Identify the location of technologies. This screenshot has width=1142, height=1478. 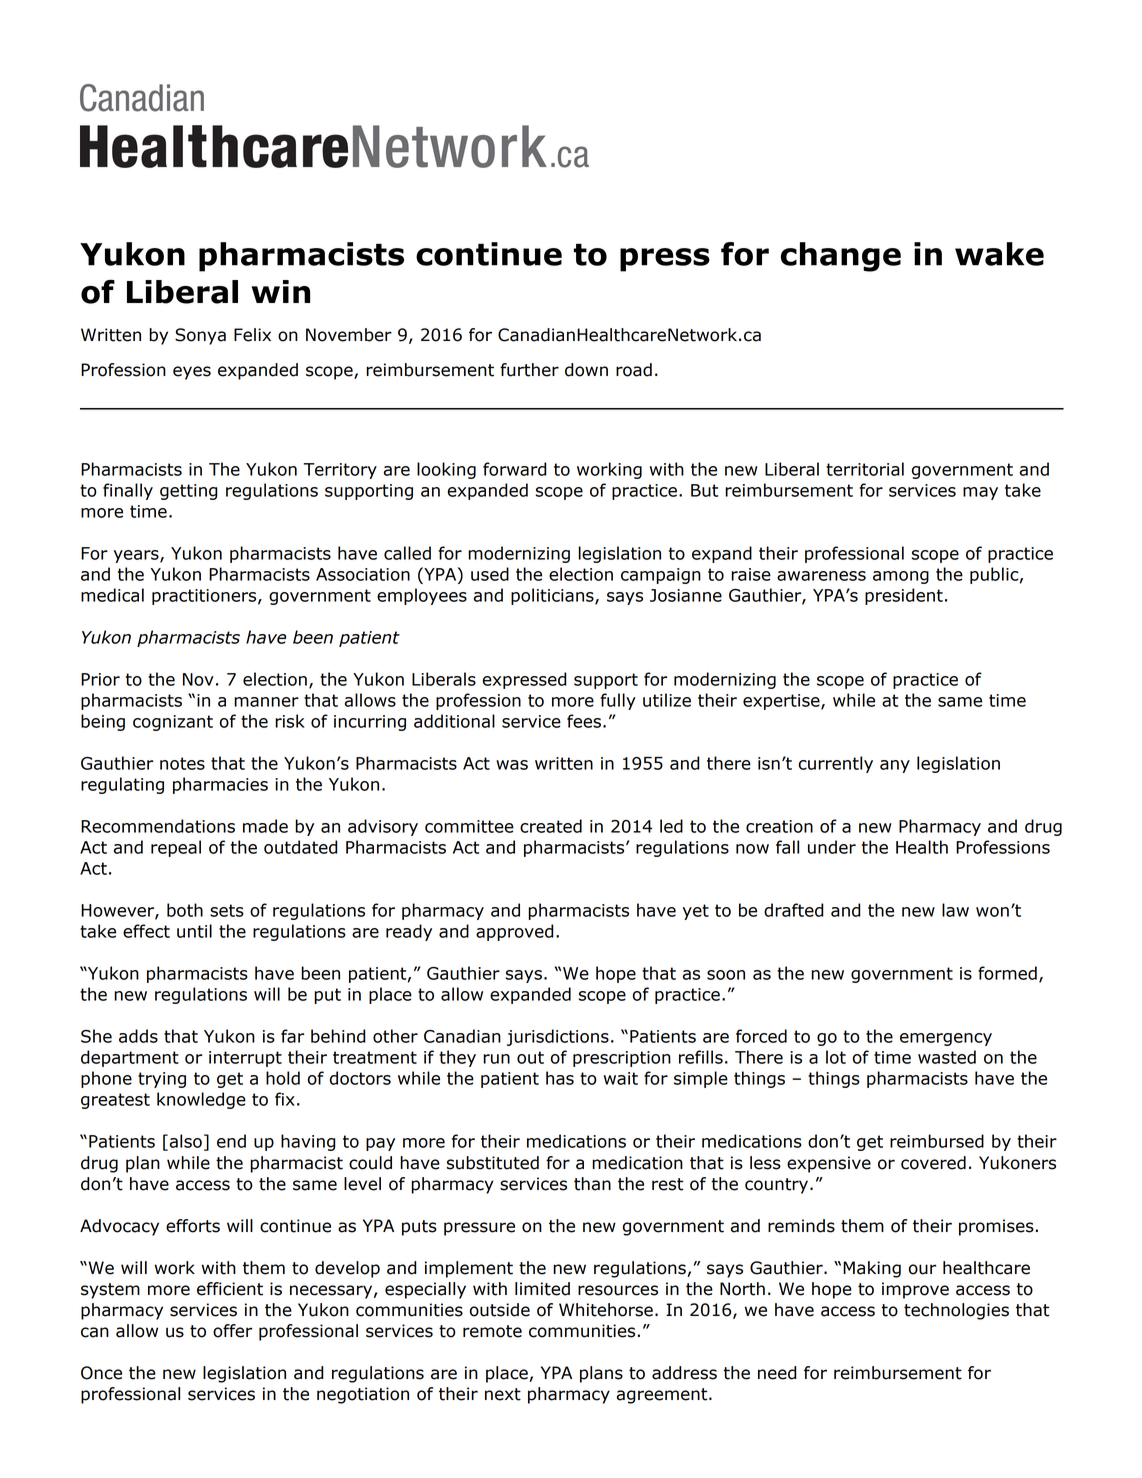
(956, 1311).
